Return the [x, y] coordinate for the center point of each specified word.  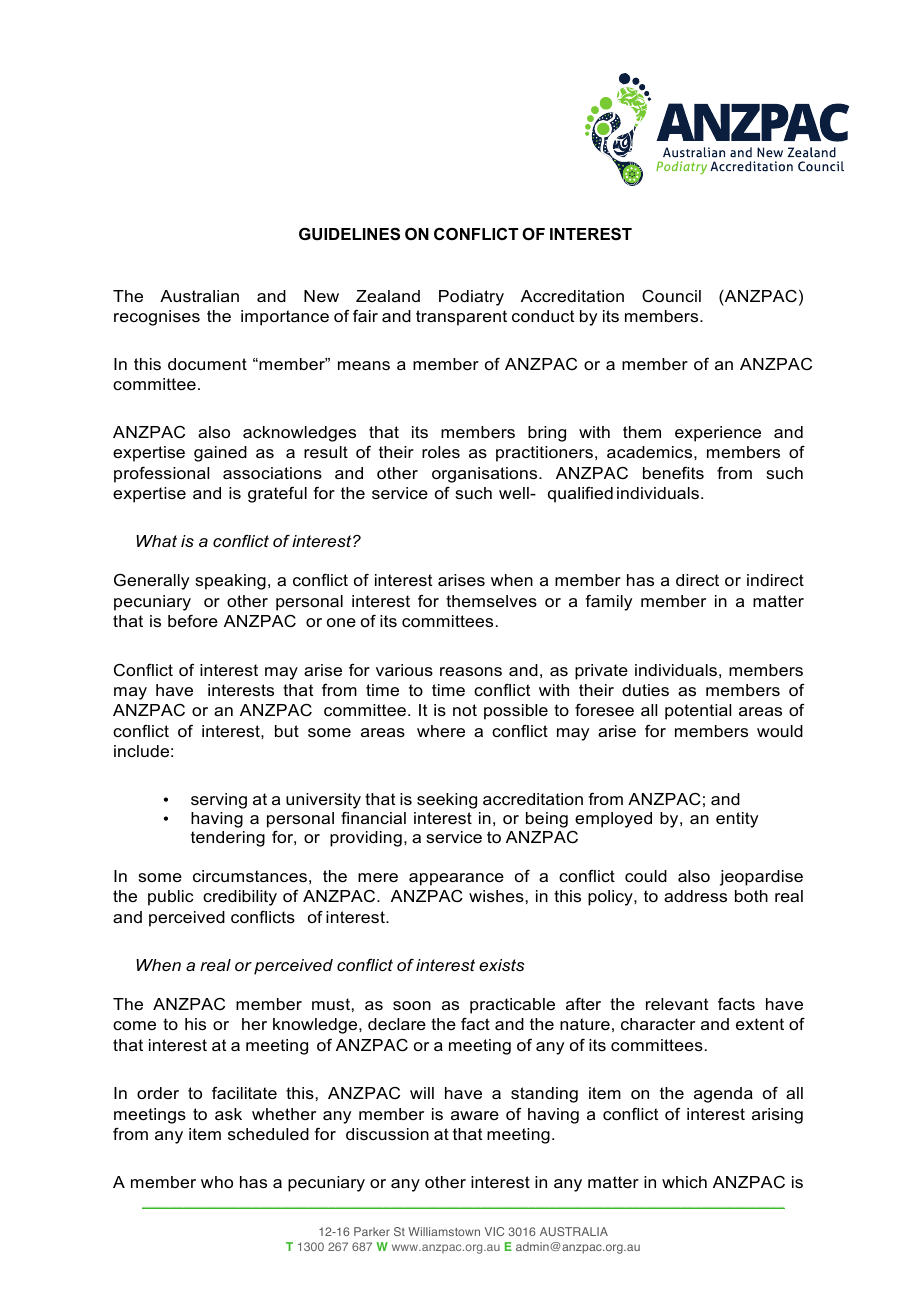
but [287, 731]
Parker [372, 1231]
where [441, 731]
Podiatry [471, 298]
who [217, 1182]
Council [671, 296]
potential [698, 712]
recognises [157, 318]
